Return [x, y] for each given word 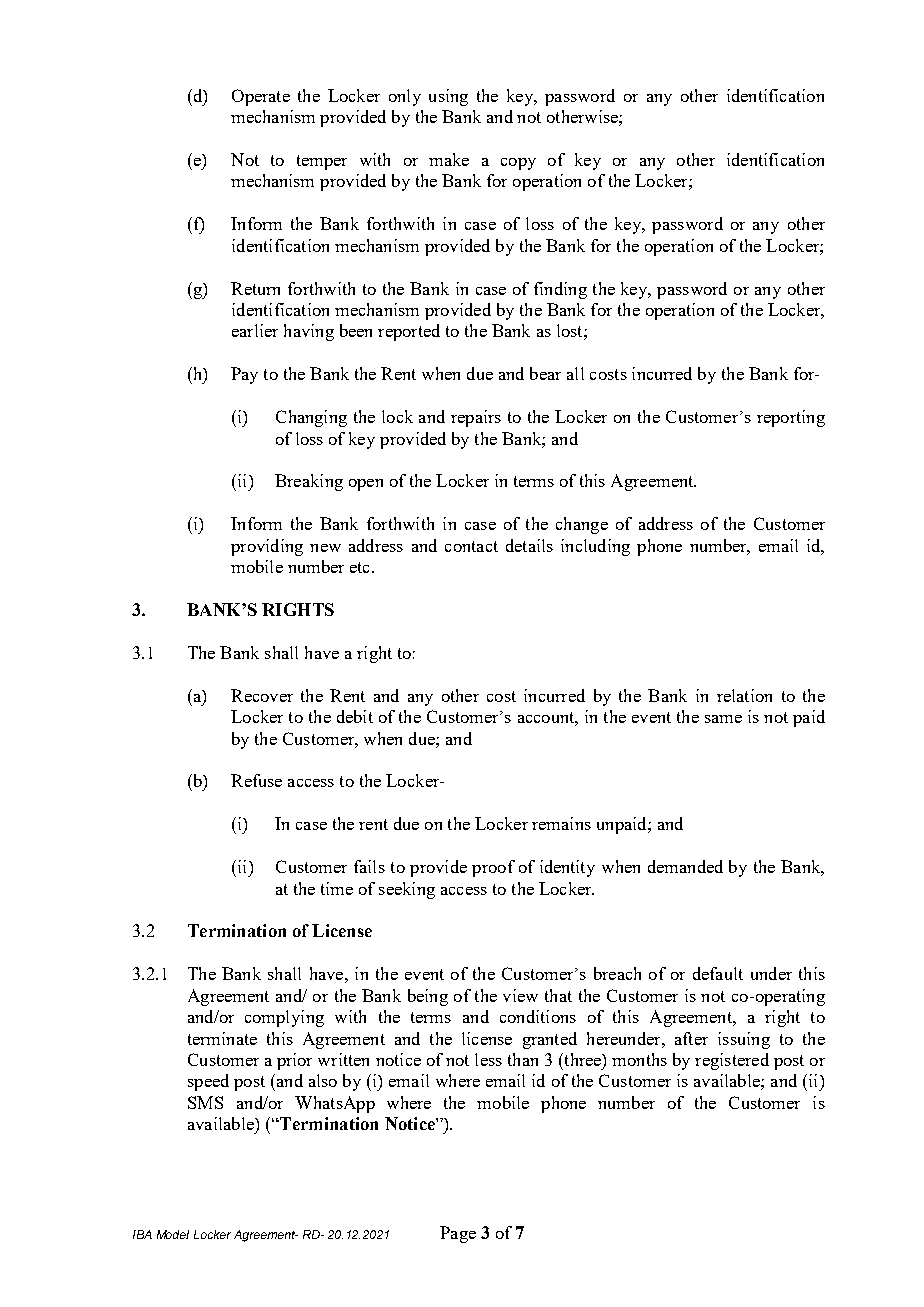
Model [173, 1234]
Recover [262, 695]
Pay [244, 375]
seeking [407, 890]
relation [744, 695]
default [718, 973]
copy [518, 164]
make [449, 159]
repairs [476, 418]
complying [284, 1018]
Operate [261, 97]
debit [355, 716]
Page [458, 1234]
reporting [791, 418]
